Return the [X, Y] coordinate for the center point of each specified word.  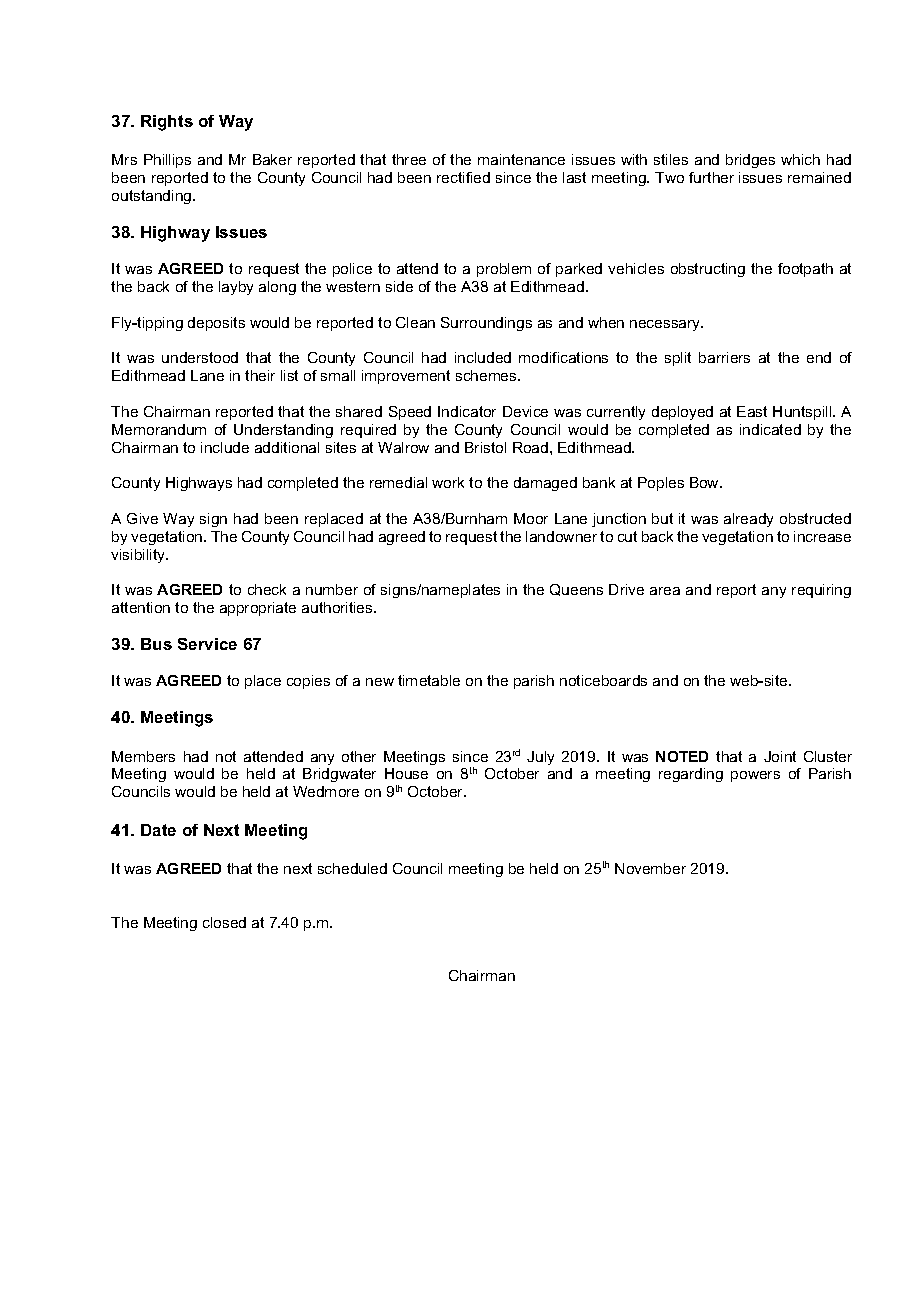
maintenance [521, 159]
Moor [531, 518]
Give [142, 518]
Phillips [167, 161]
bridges [750, 161]
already [748, 520]
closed [224, 922]
